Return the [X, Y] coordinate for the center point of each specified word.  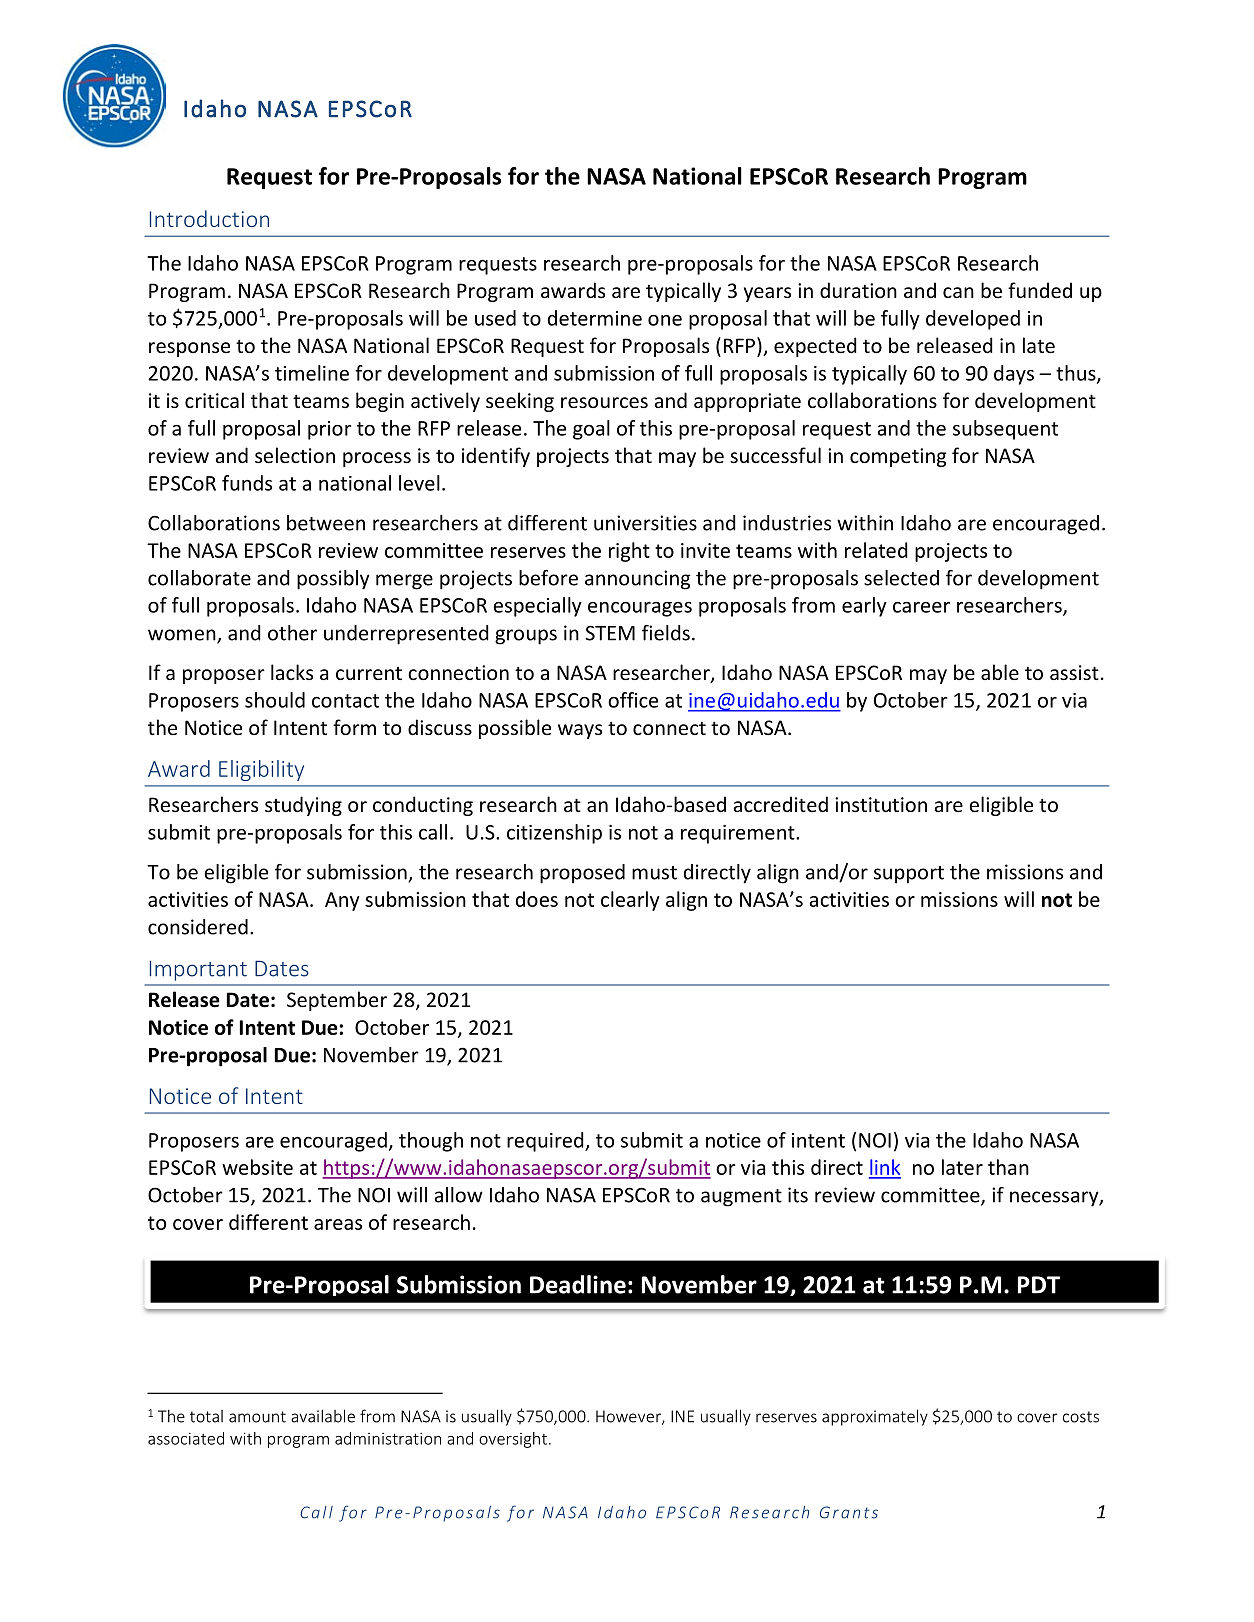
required [546, 1142]
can [958, 292]
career [921, 607]
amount [257, 1417]
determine [595, 318]
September [337, 1001]
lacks [292, 672]
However [629, 1417]
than [1008, 1167]
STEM [610, 633]
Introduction [209, 218]
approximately [875, 1417]
